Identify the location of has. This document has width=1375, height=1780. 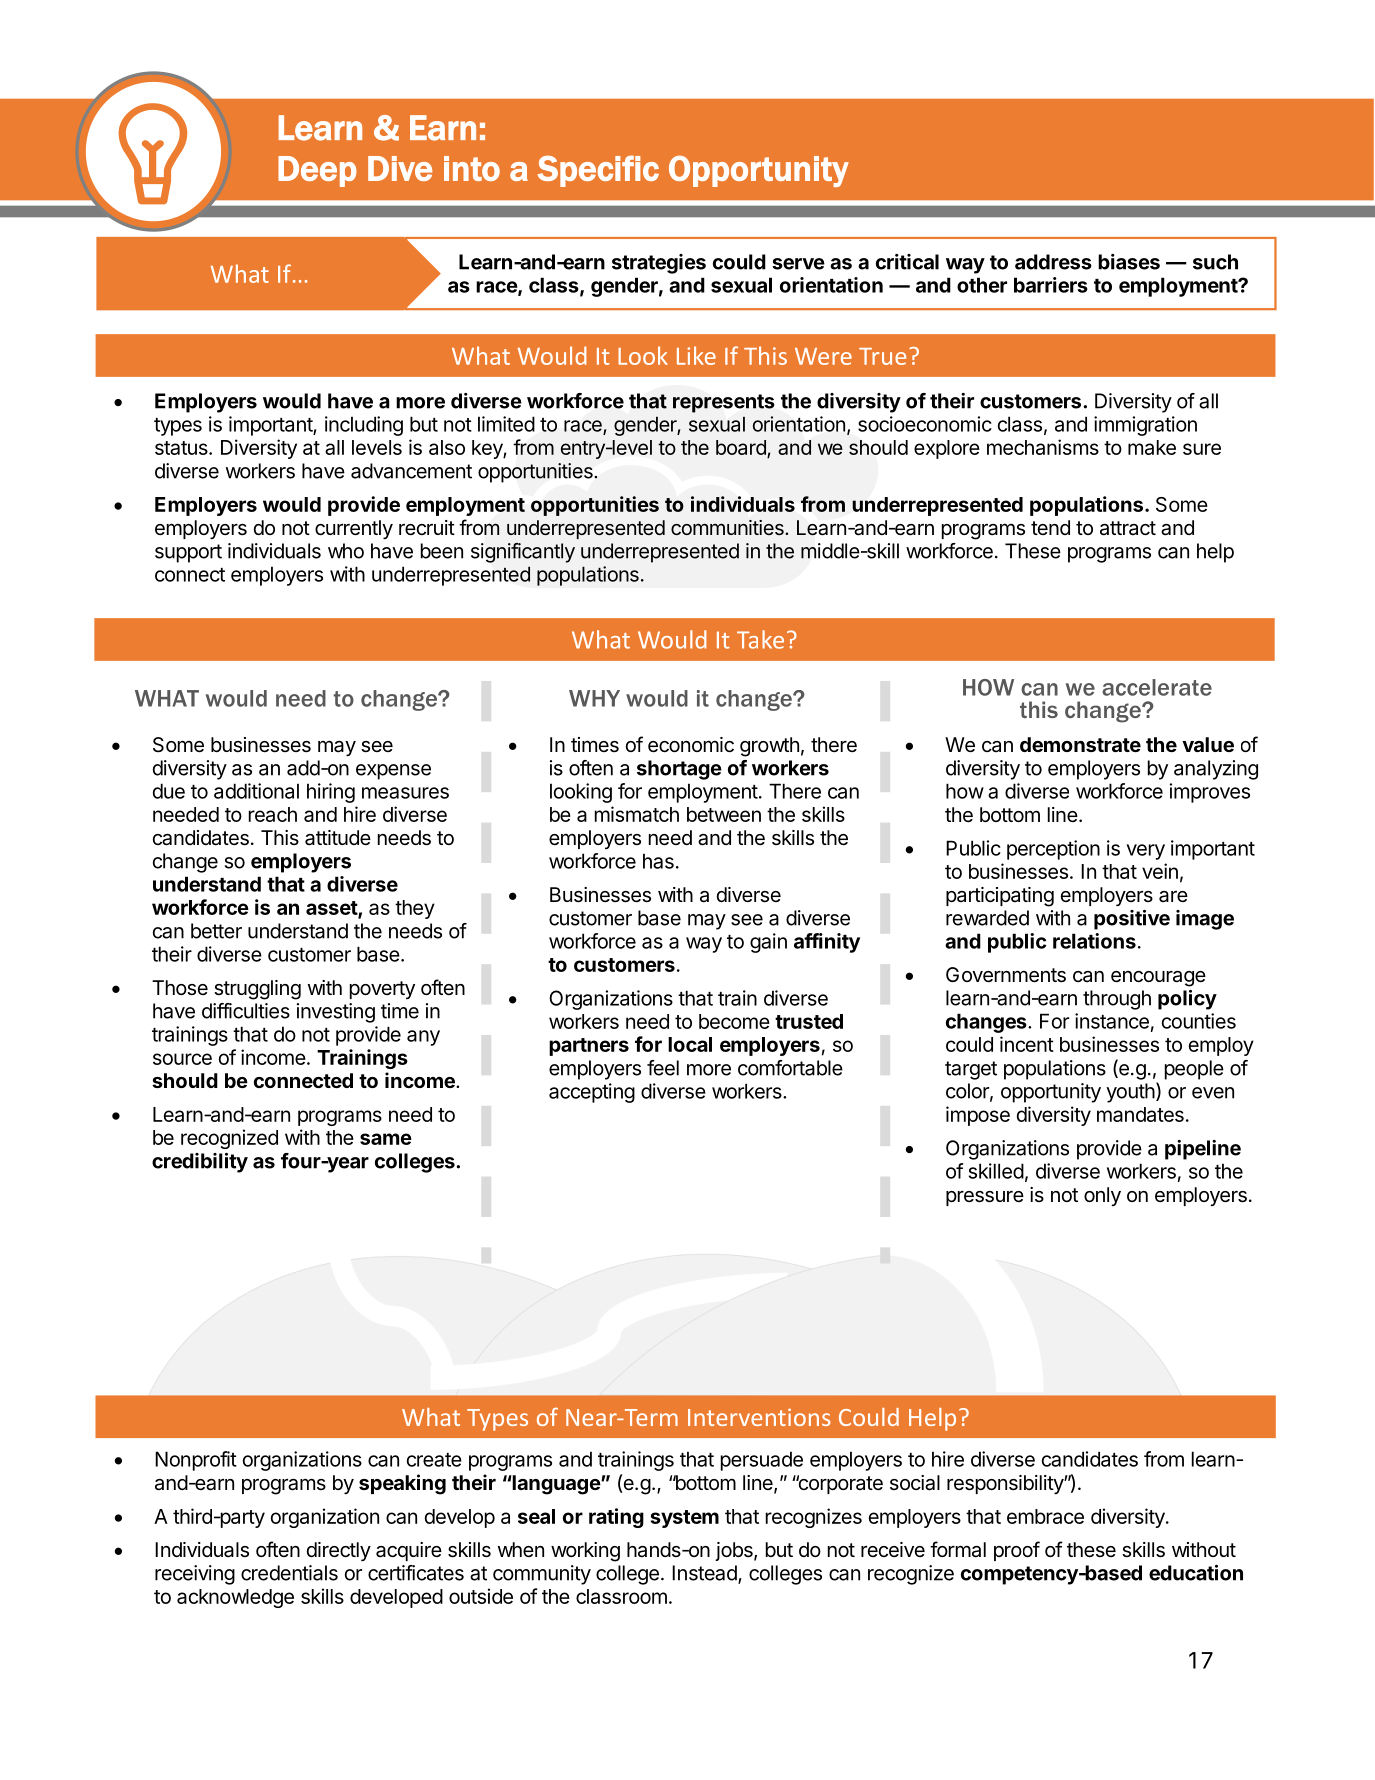
(658, 861).
